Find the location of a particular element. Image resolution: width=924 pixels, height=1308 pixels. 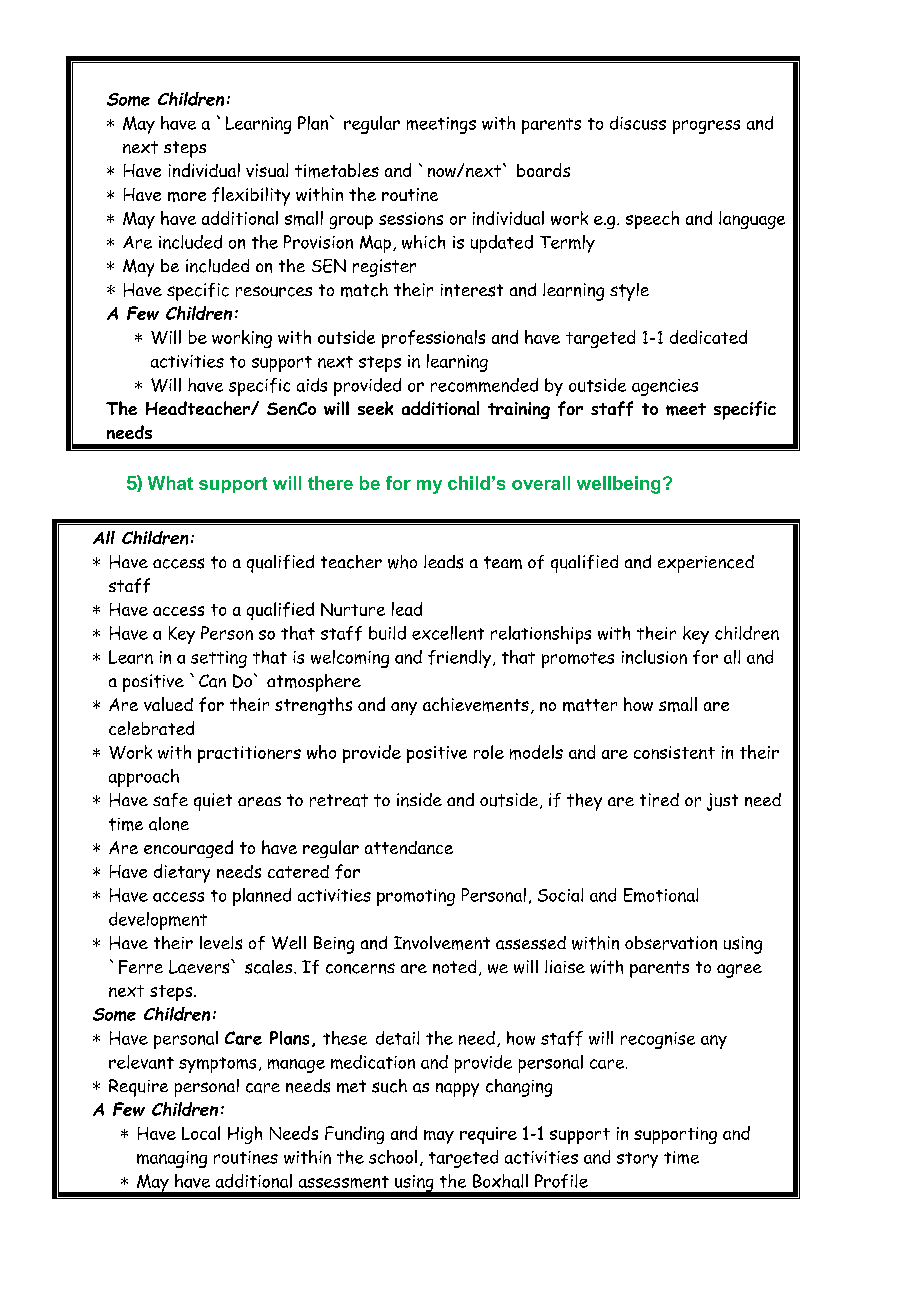

levels is located at coordinates (221, 943).
